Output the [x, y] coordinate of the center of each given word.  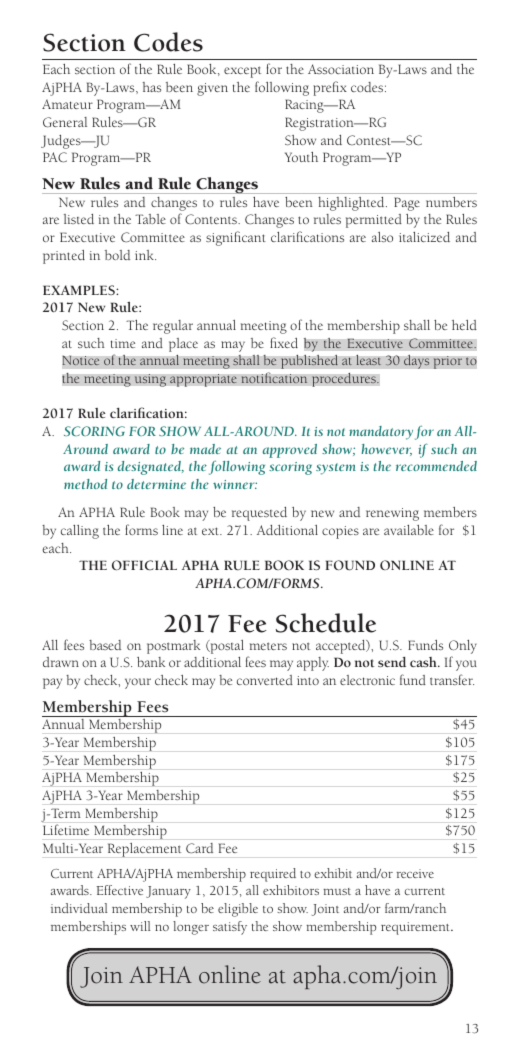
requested [259, 514]
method [85, 484]
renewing [392, 514]
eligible [238, 910]
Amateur [67, 104]
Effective [119, 890]
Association [341, 69]
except [242, 72]
